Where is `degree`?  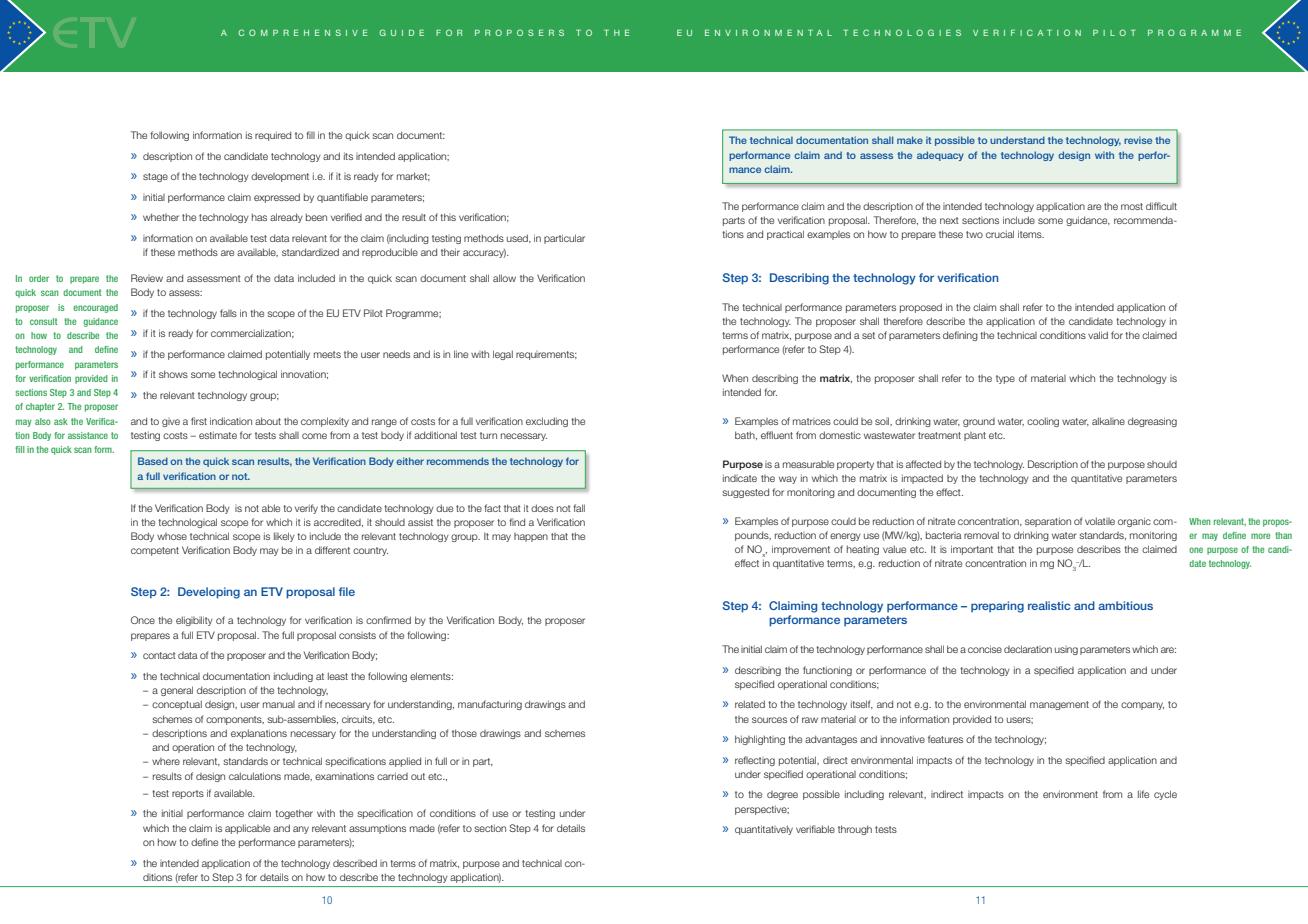
degree is located at coordinates (782, 795).
